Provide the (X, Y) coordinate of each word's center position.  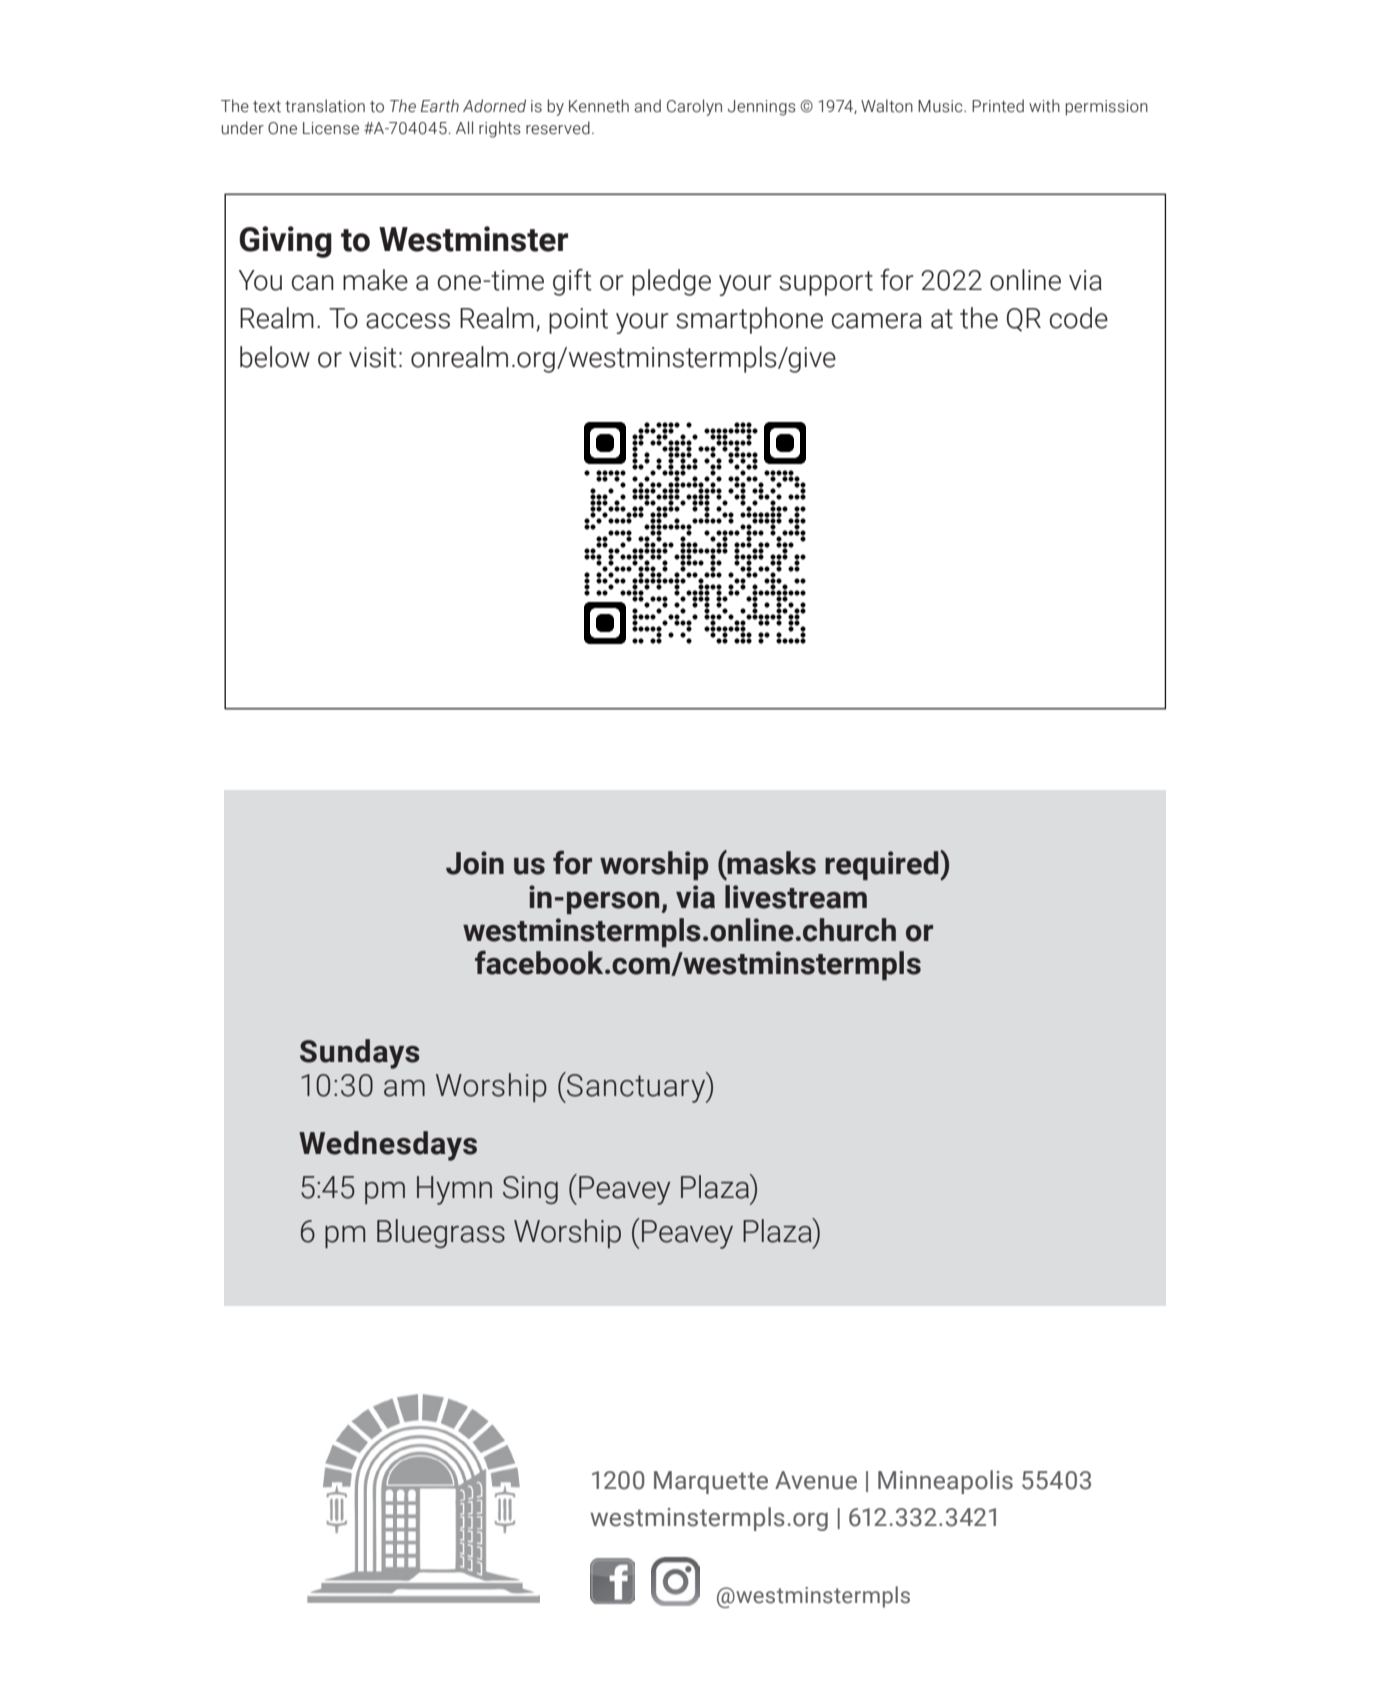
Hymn (454, 1190)
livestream (796, 897)
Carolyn (694, 107)
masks (771, 862)
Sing (530, 1190)
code (1079, 318)
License (331, 128)
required (883, 865)
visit (373, 357)
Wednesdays (388, 1146)
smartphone (749, 320)
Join (475, 863)
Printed (998, 106)
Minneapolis (945, 1482)
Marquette (711, 1482)
